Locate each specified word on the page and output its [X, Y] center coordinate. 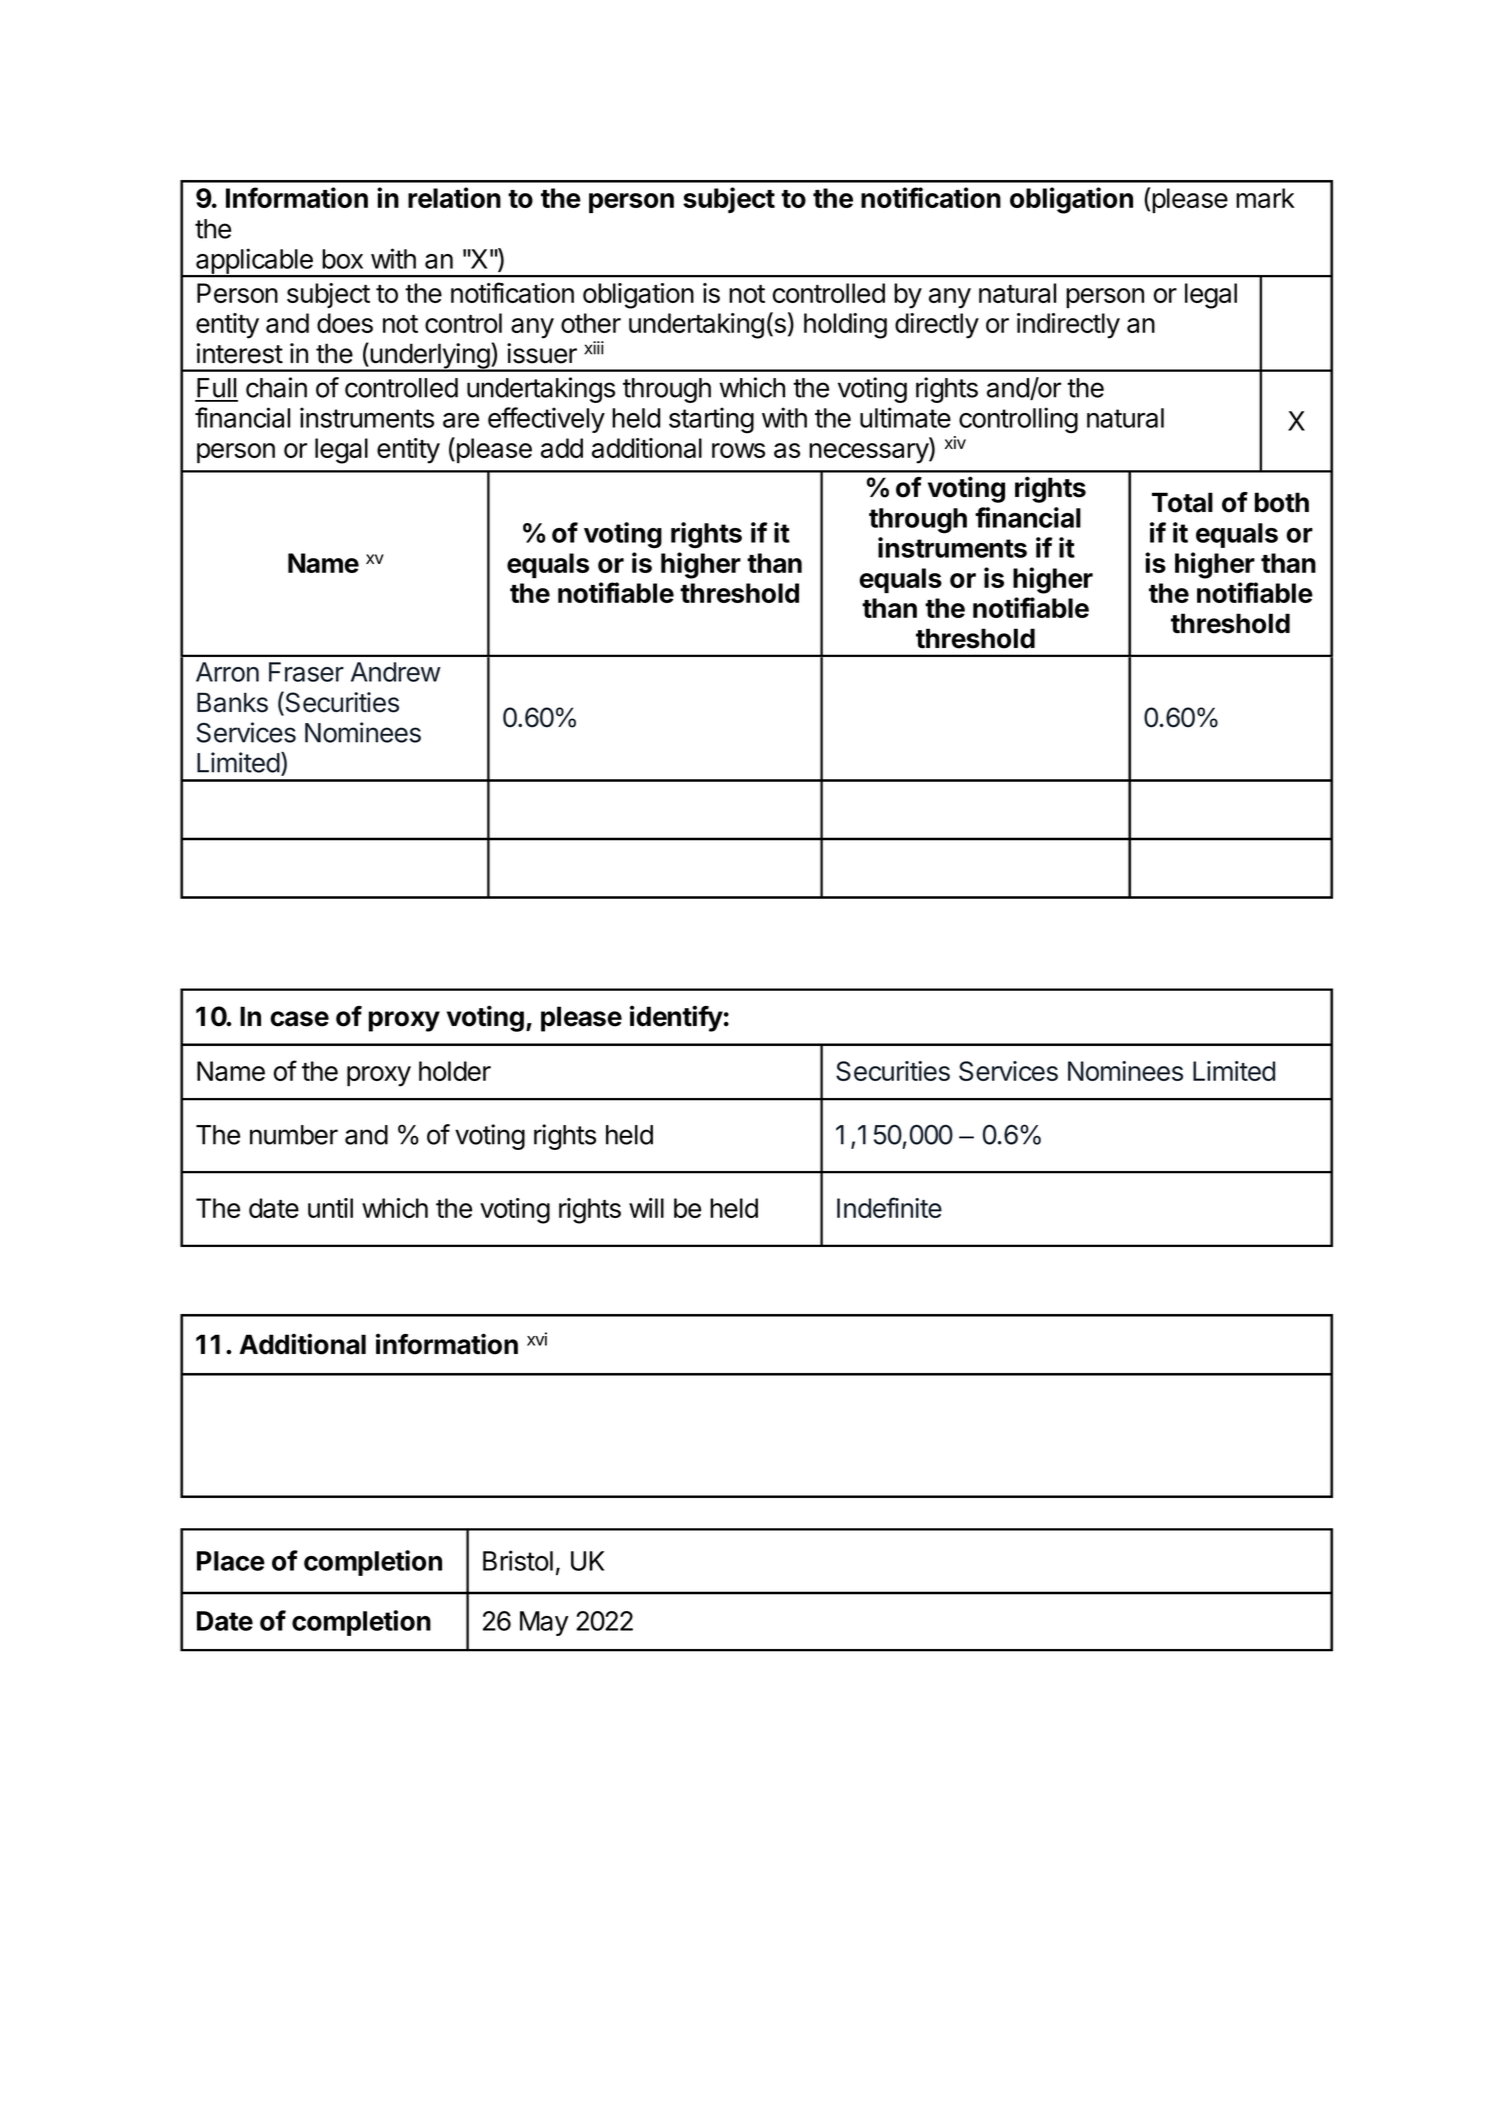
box [342, 259]
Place [231, 1561]
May [544, 1623]
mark [1265, 198]
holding [845, 326]
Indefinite [889, 1207]
